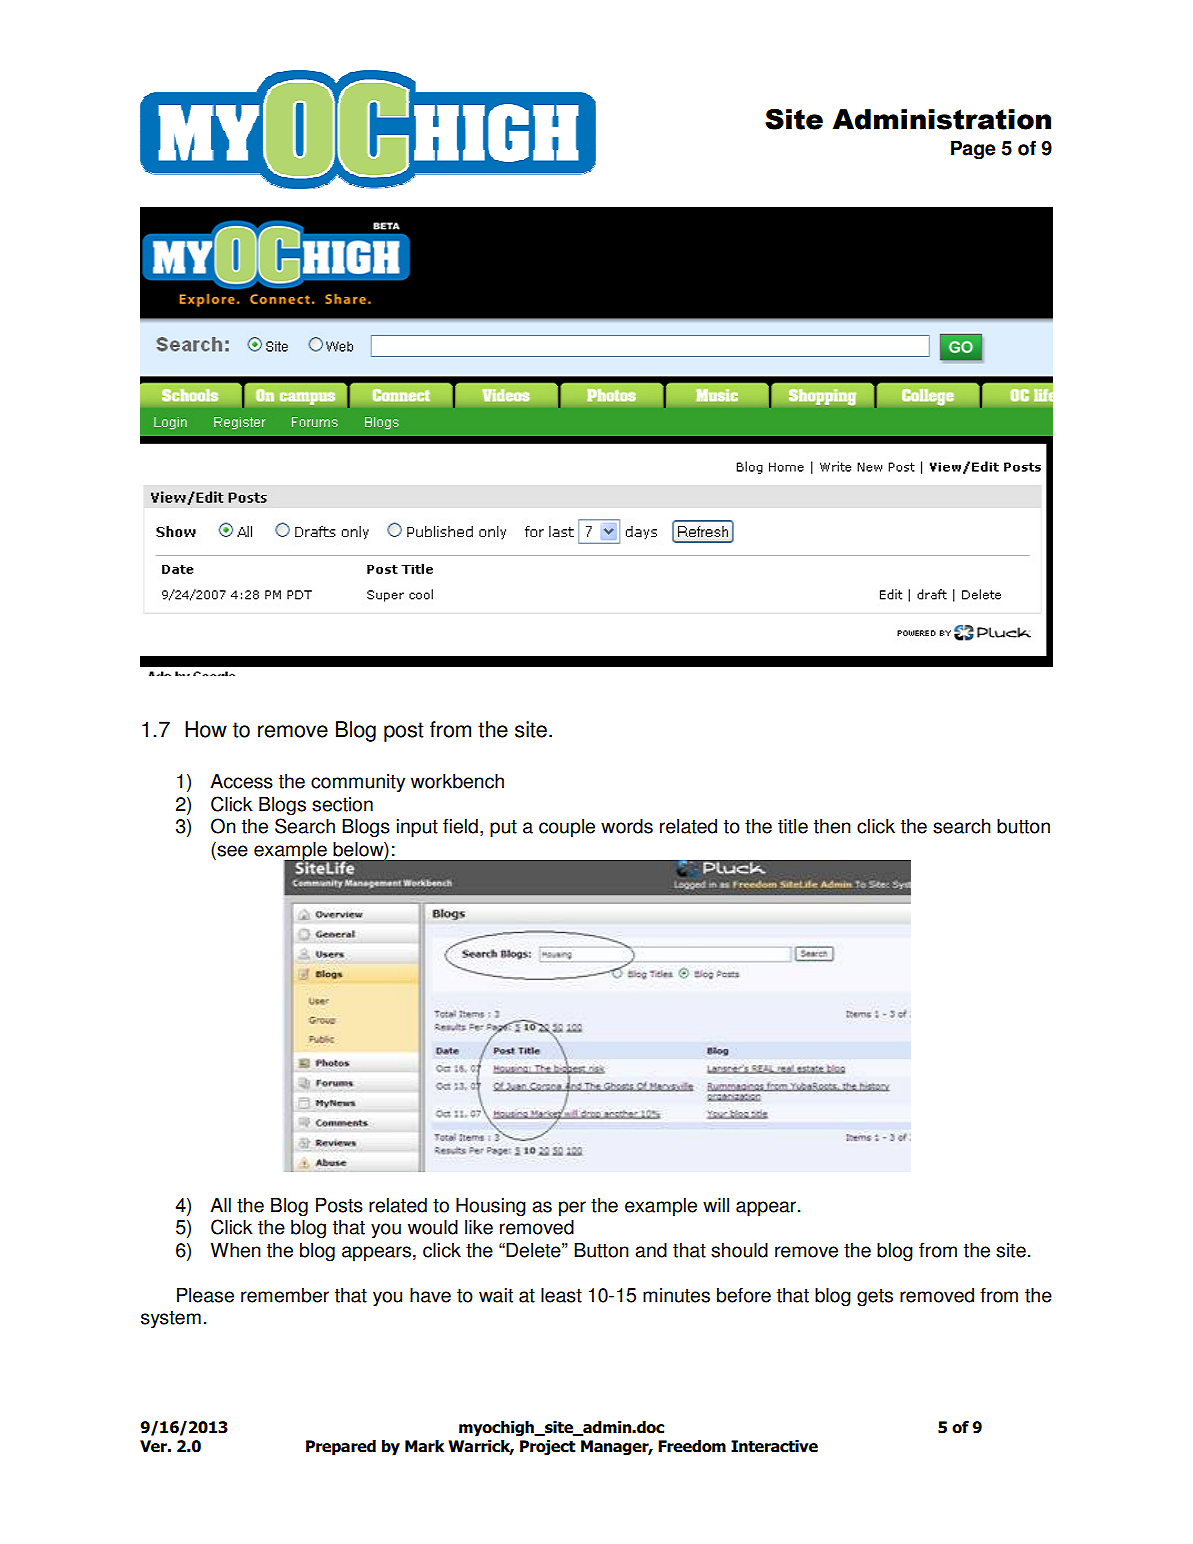 The height and width of the screenshot is (1544, 1193). I want to click on Project, so click(548, 1448).
